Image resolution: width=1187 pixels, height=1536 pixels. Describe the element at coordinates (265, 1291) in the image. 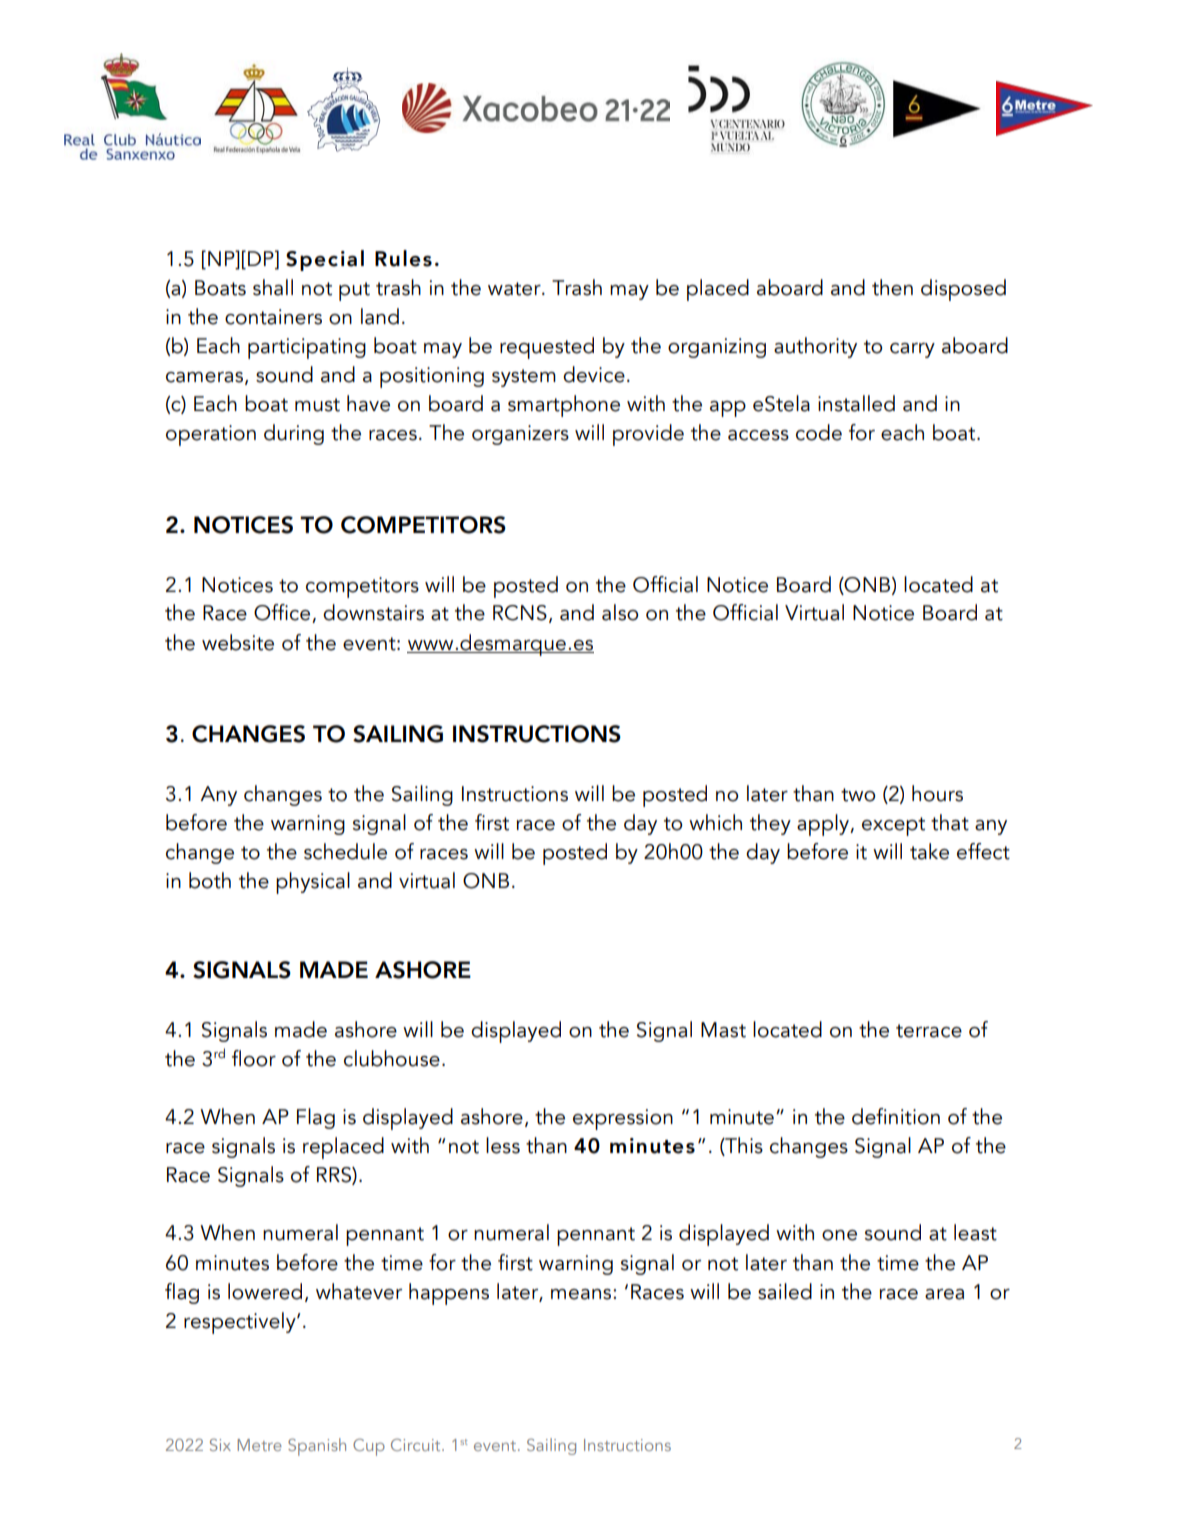

I see `lowered` at that location.
